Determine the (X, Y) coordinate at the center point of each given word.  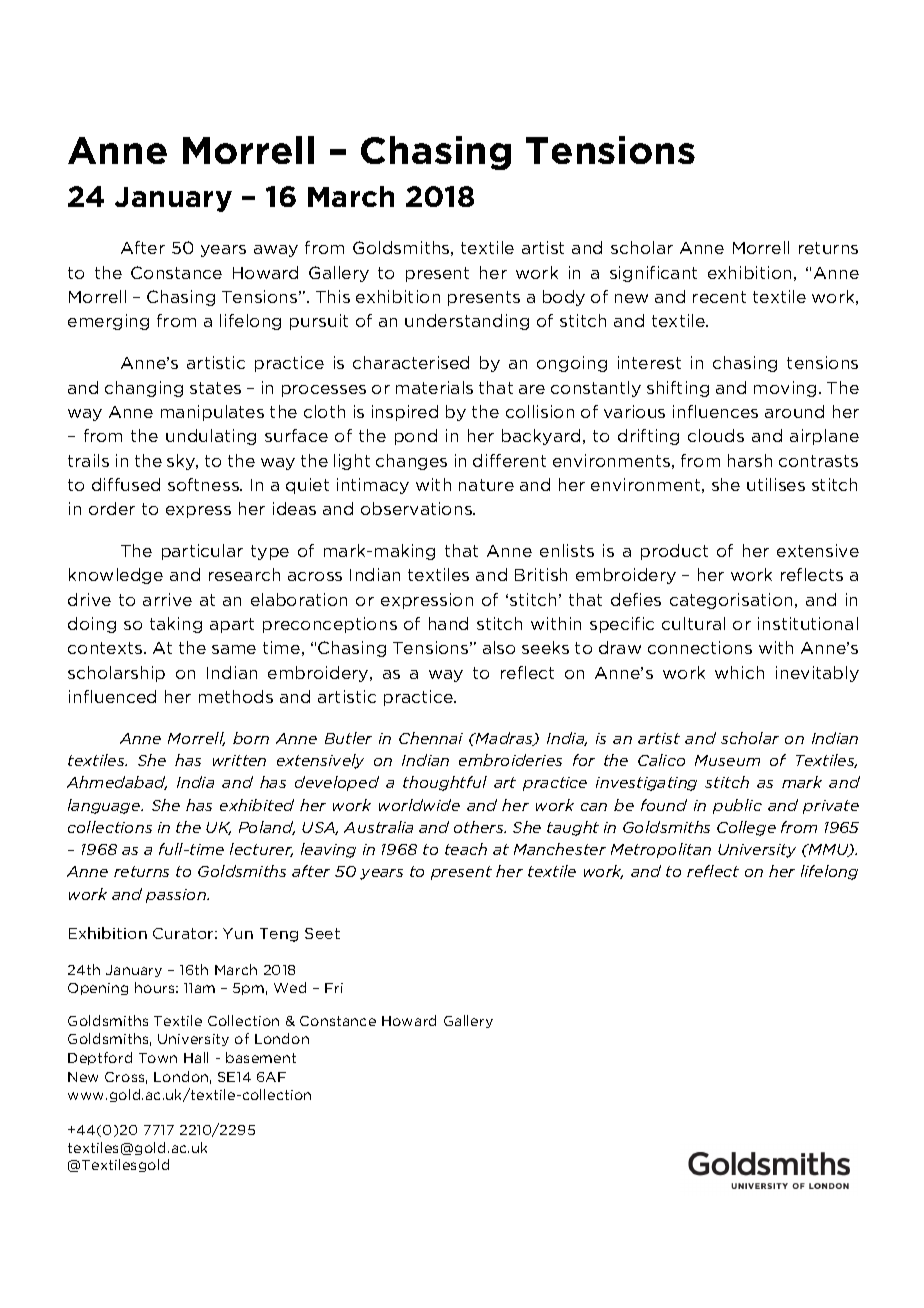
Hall (196, 1057)
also (499, 647)
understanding (467, 322)
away (276, 251)
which (739, 672)
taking (176, 625)
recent (719, 297)
